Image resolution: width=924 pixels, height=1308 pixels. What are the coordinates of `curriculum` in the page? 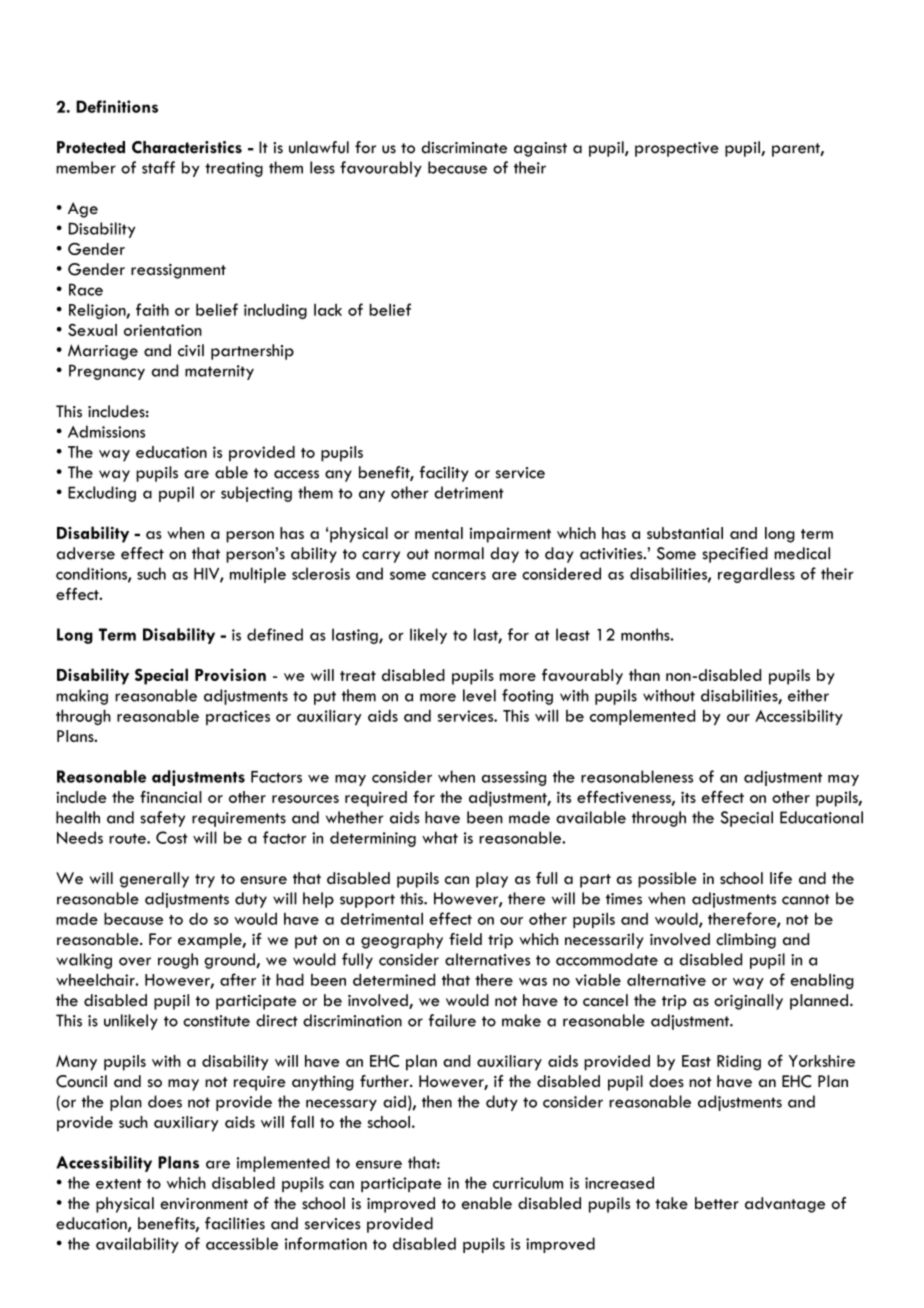 It's located at (528, 1183).
